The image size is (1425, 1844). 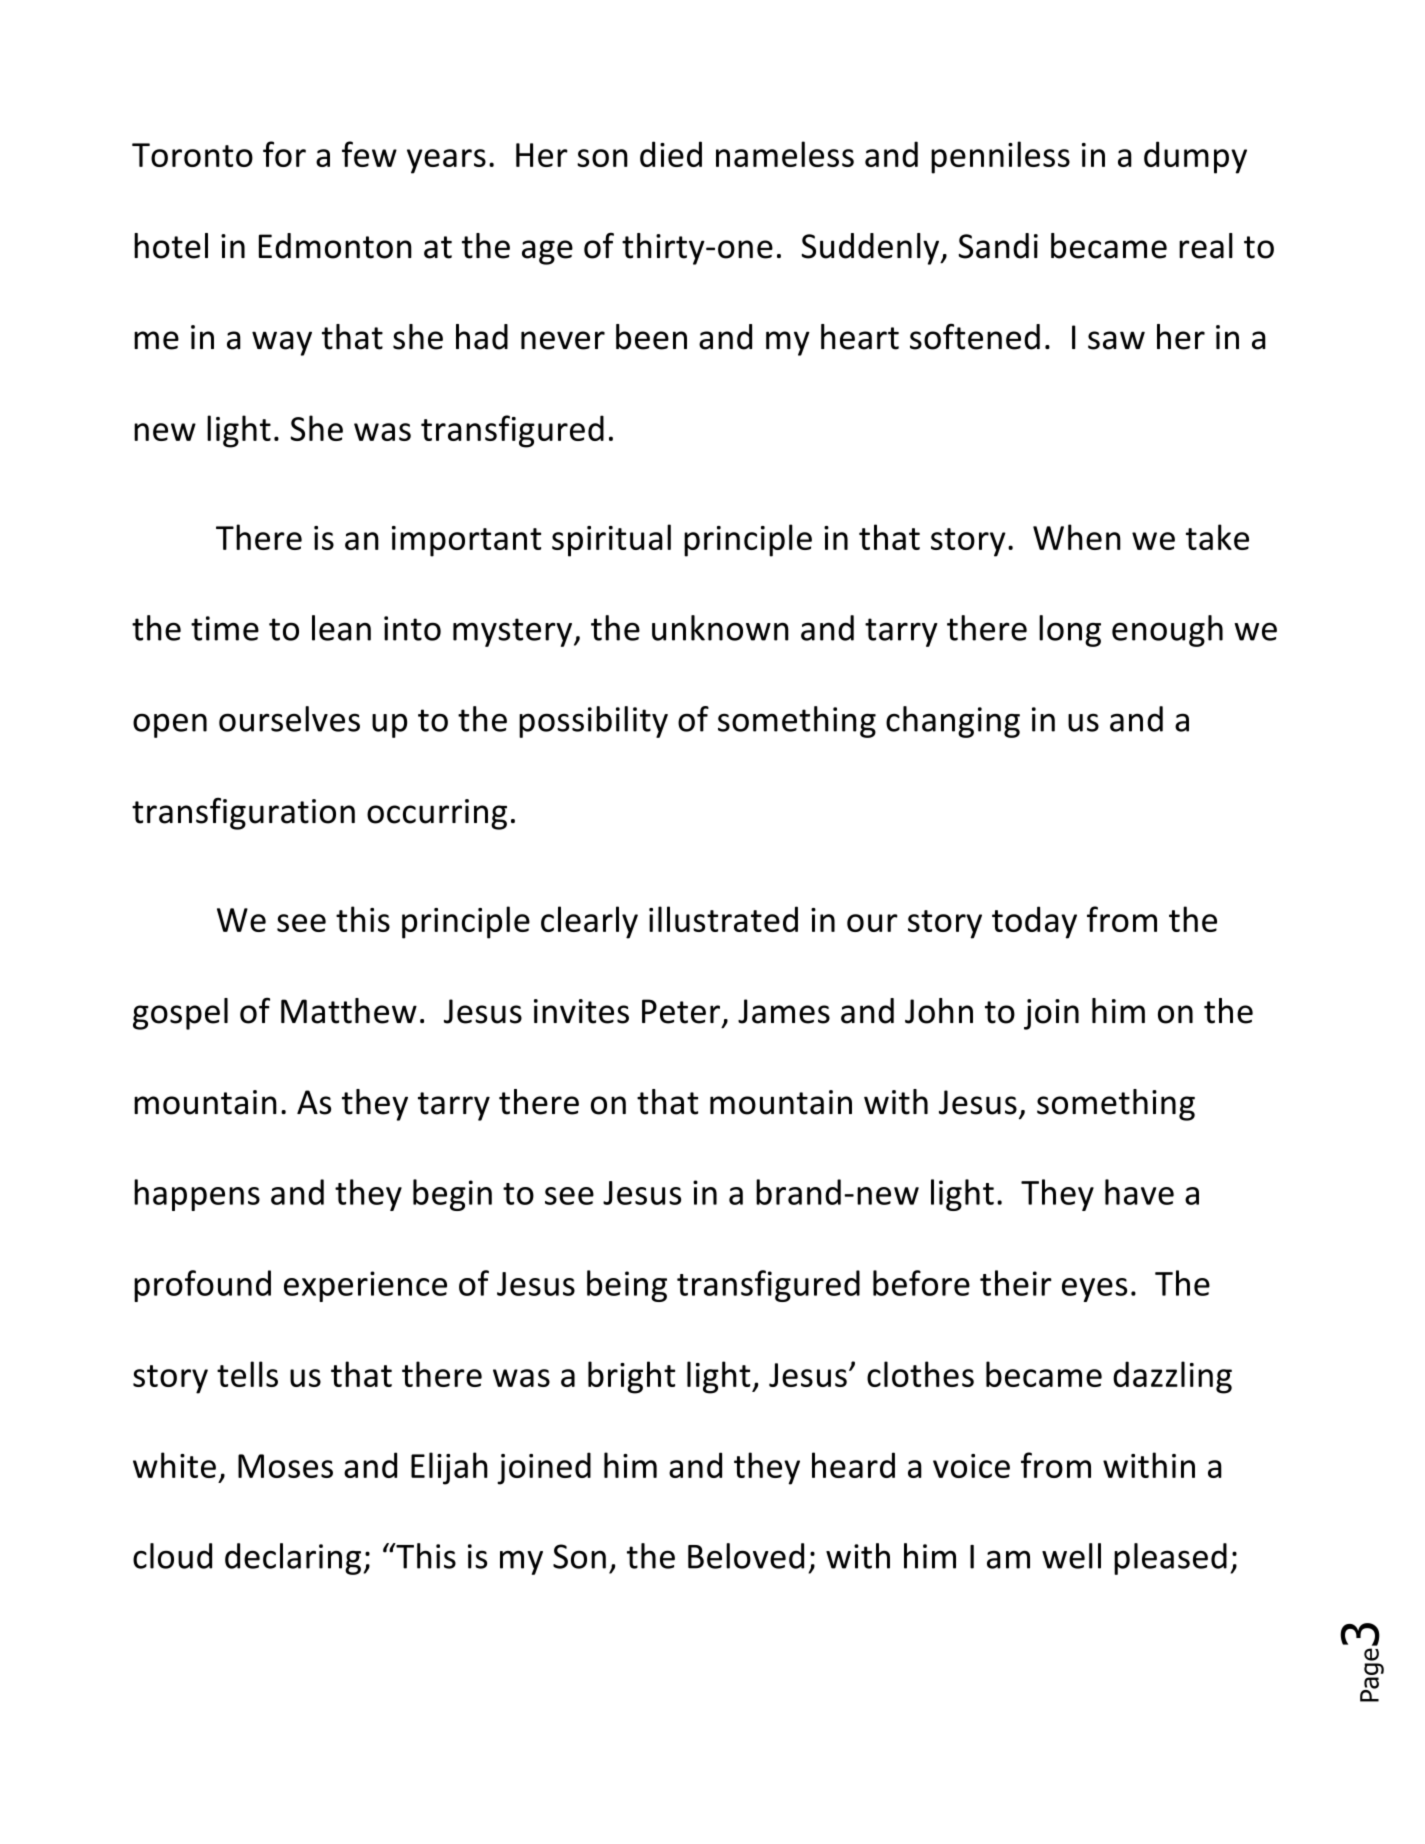 What do you see at coordinates (1000, 157) in the screenshot?
I see `penniless` at bounding box center [1000, 157].
